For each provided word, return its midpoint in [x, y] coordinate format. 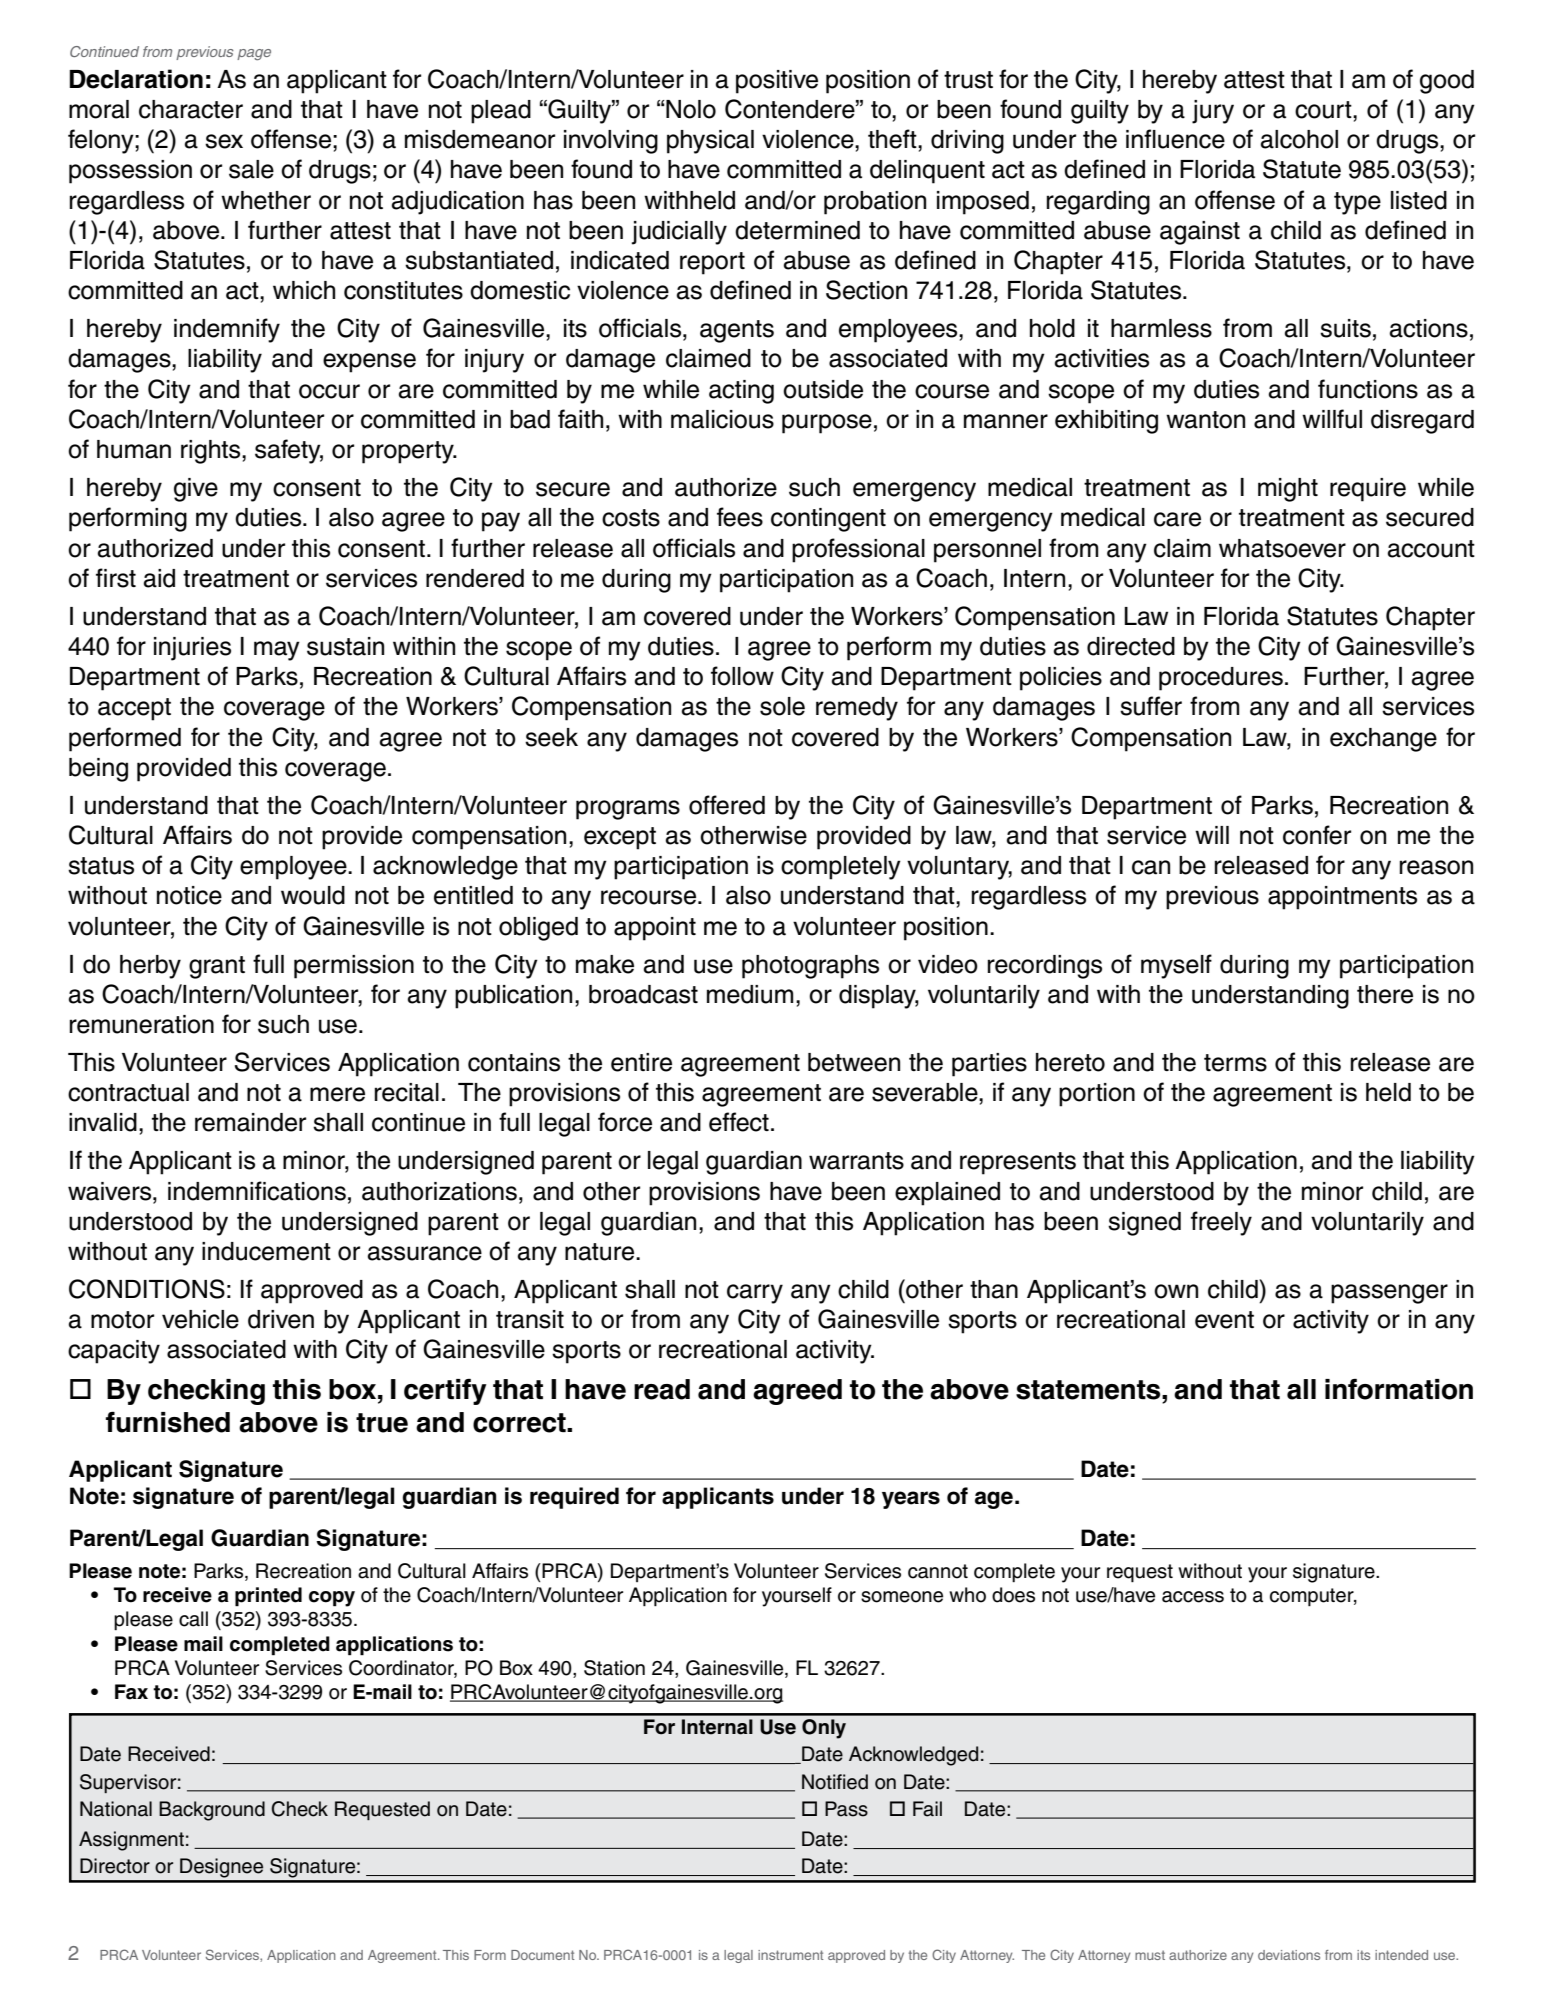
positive [777, 82]
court [1324, 110]
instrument [791, 1955]
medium [750, 994]
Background [212, 1811]
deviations [1289, 1955]
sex [224, 141]
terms [1235, 1063]
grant [217, 967]
